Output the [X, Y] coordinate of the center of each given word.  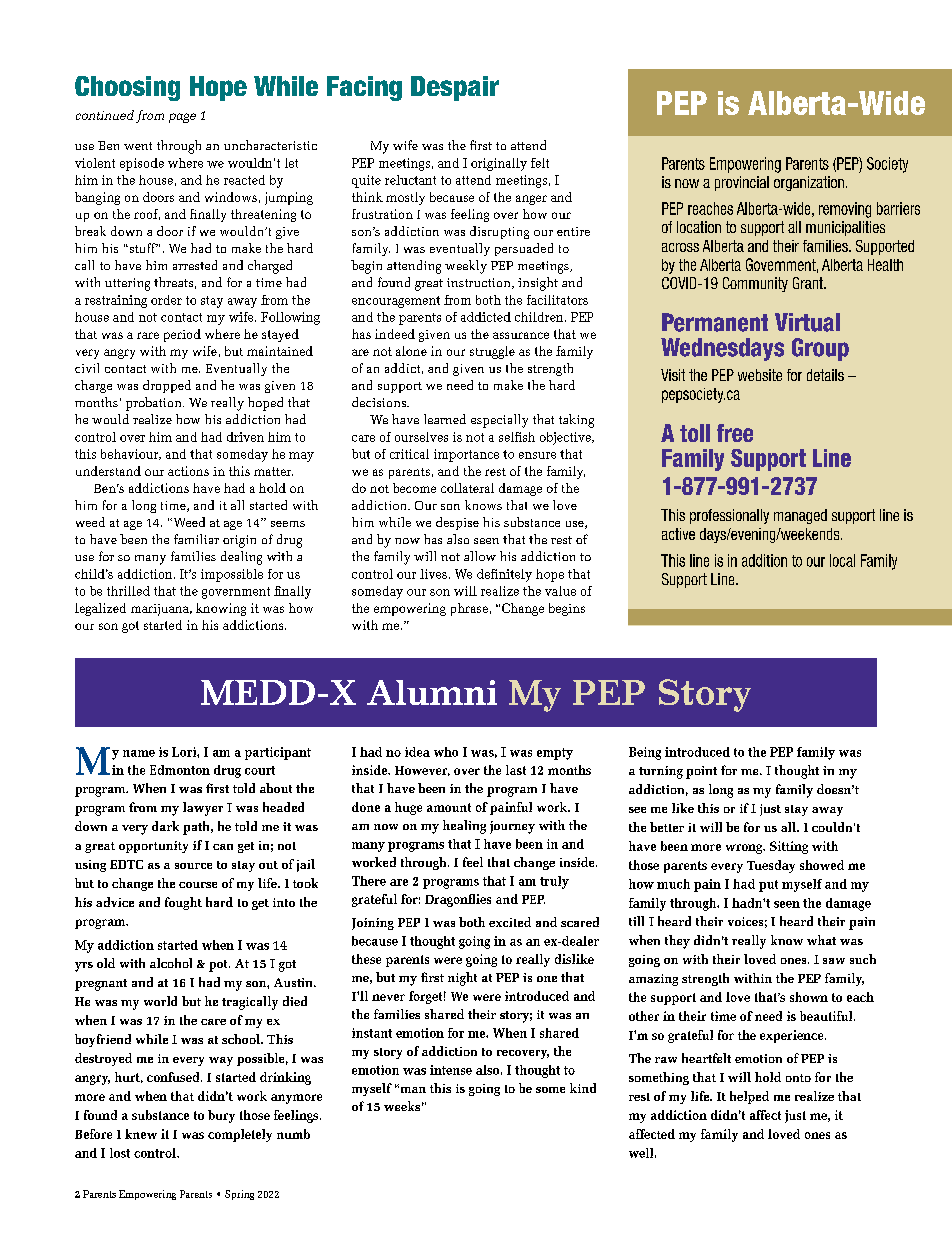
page [182, 118]
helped [749, 1097]
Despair [455, 88]
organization [809, 183]
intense [451, 1070]
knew [141, 1134]
